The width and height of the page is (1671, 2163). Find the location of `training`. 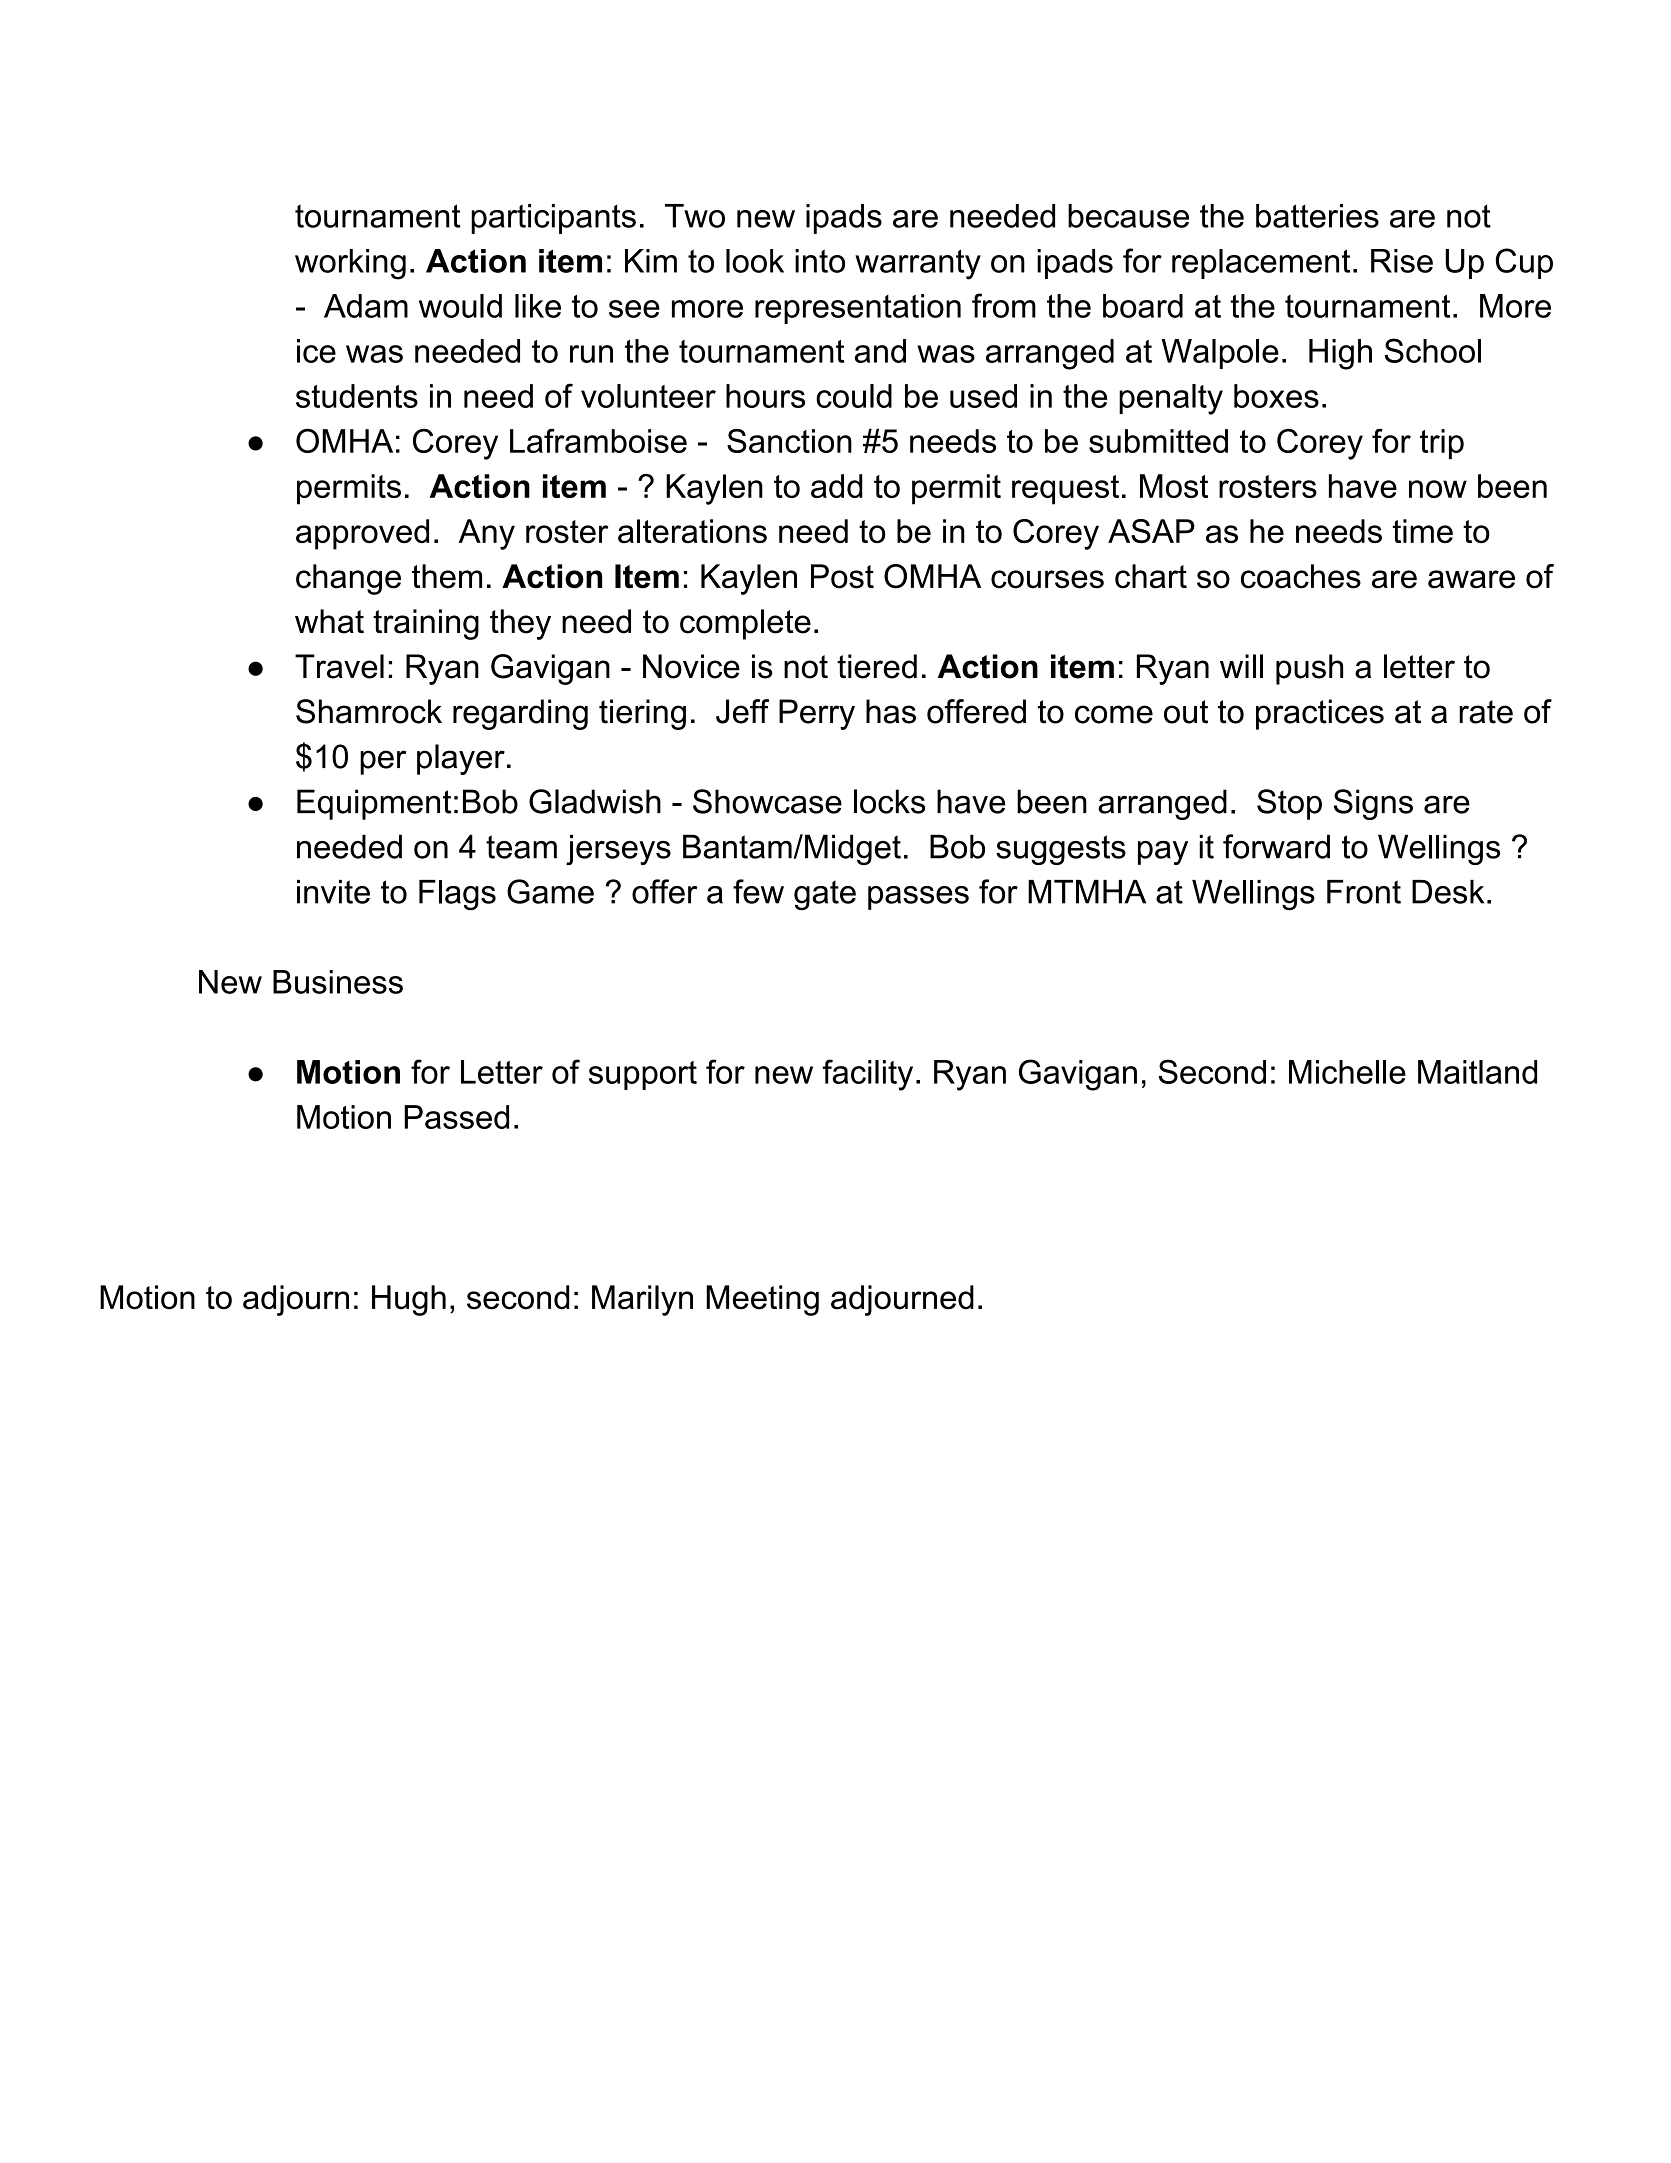

training is located at coordinates (426, 624).
